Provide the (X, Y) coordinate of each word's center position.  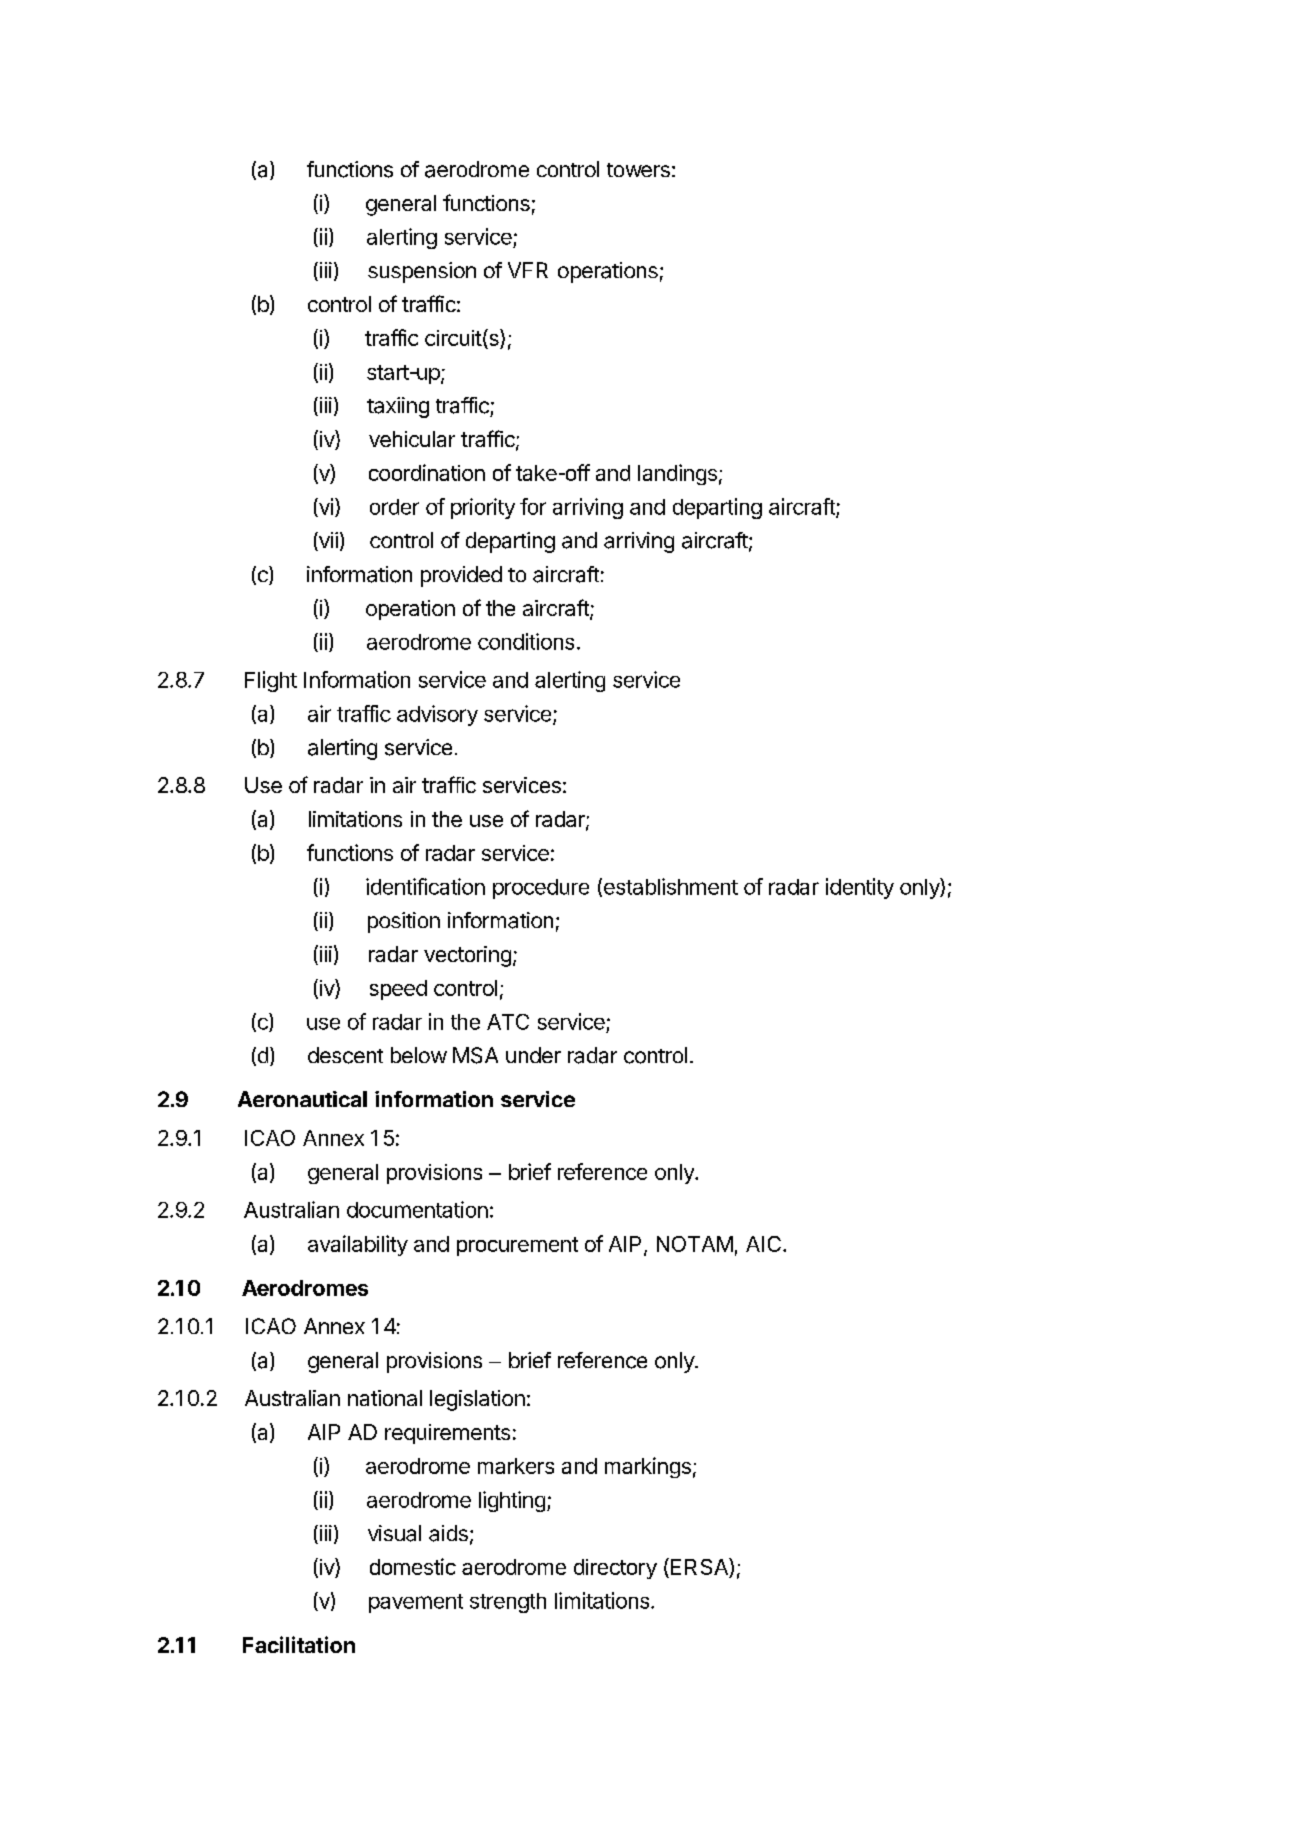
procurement (517, 1246)
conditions (526, 641)
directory (615, 1569)
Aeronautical (302, 1099)
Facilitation (299, 1644)
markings (648, 1467)
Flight (271, 681)
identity (860, 888)
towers (638, 170)
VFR (528, 270)
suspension (422, 272)
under (533, 1055)
